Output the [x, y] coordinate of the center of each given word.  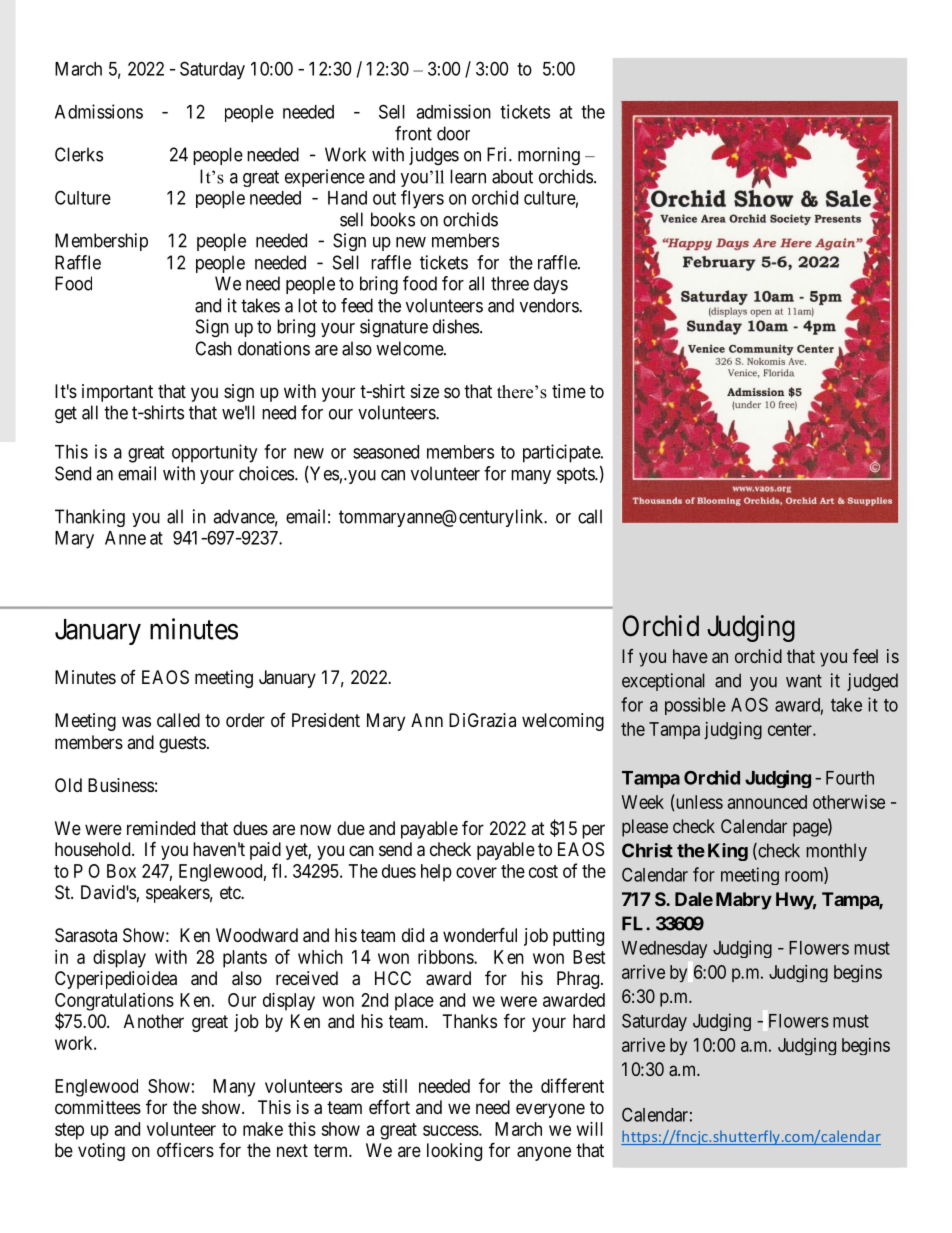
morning [549, 156]
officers [185, 1149]
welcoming [563, 722]
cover [476, 872]
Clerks [79, 154]
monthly [837, 852]
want [804, 681]
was [136, 721]
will [590, 1129]
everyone [550, 1110]
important [117, 393]
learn [468, 176]
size [425, 391]
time [569, 391]
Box [121, 871]
